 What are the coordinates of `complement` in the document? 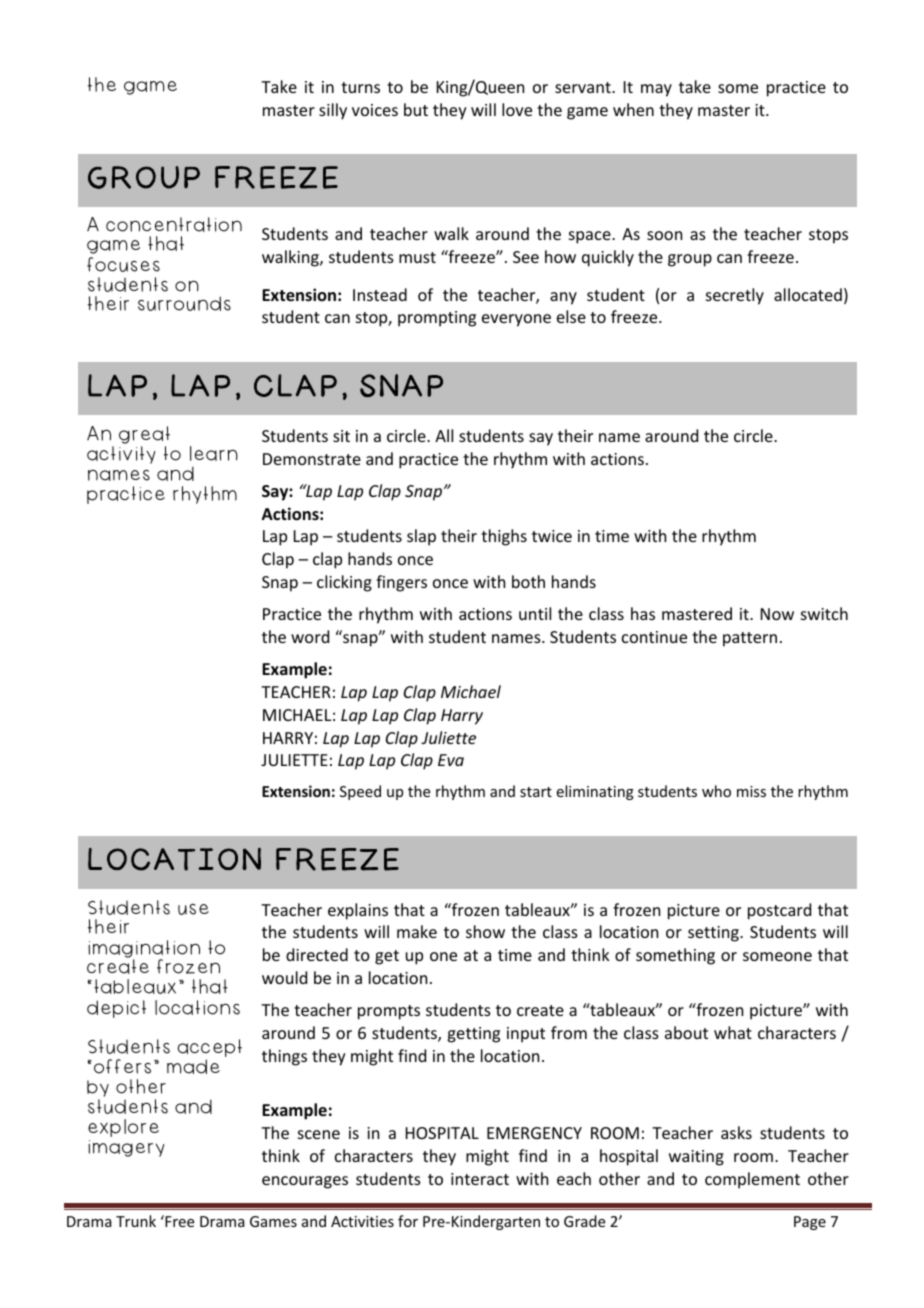 It's located at (752, 1180).
